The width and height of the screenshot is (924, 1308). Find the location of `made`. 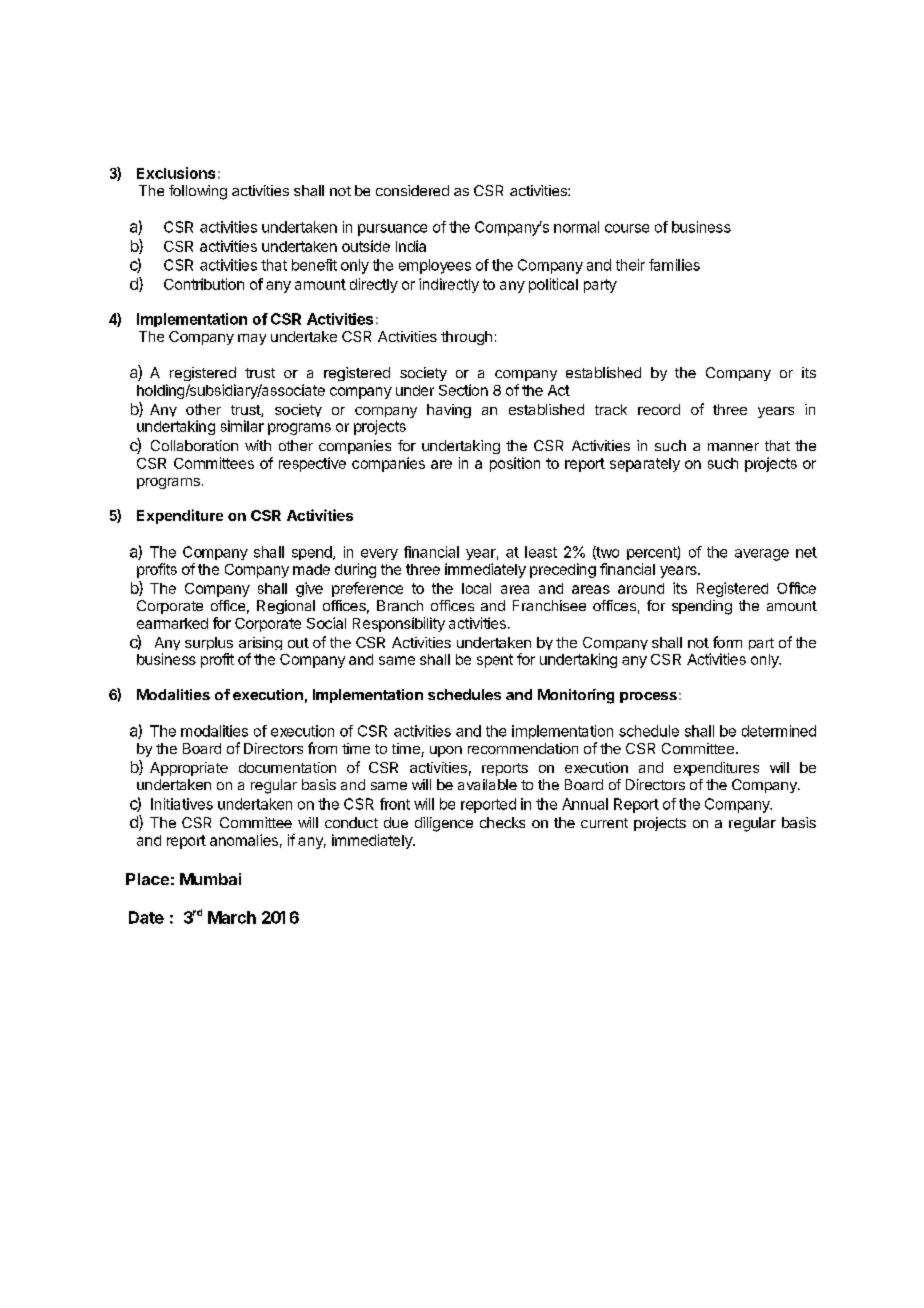

made is located at coordinates (311, 569).
